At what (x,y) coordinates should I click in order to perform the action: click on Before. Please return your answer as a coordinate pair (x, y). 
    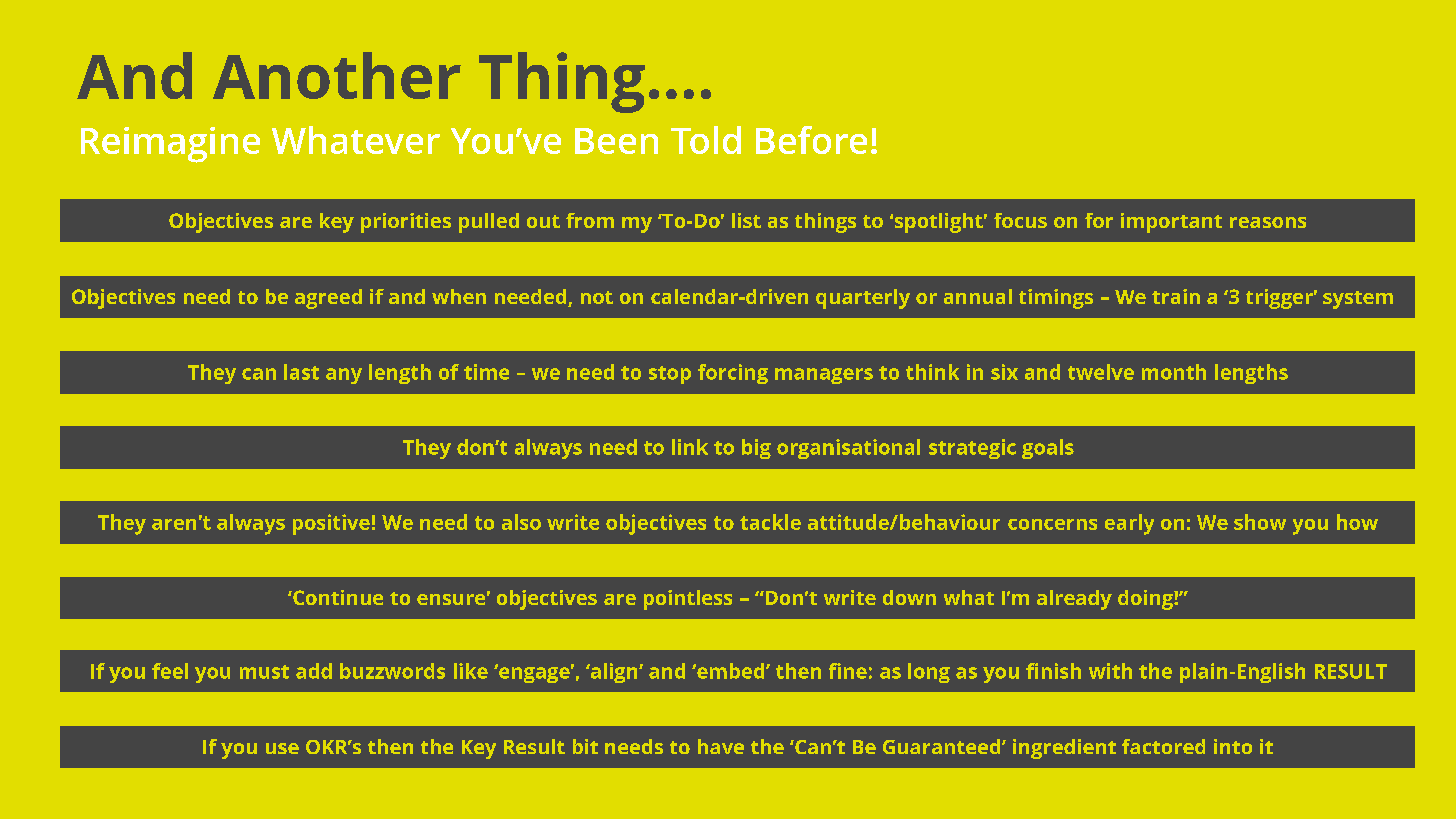
    Looking at the image, I should click on (811, 140).
